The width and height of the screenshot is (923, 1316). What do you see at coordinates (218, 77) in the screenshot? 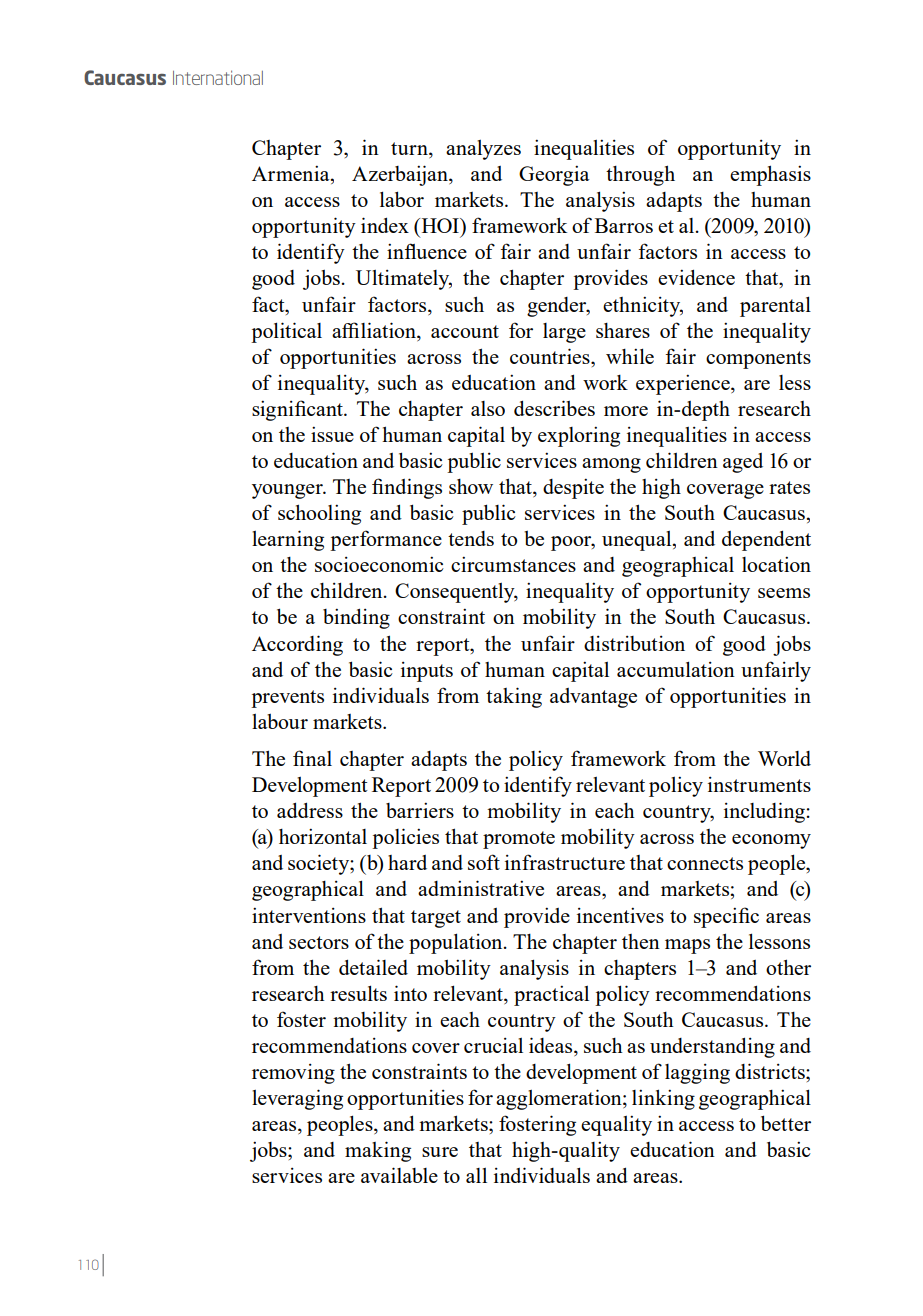
I see `International` at bounding box center [218, 77].
